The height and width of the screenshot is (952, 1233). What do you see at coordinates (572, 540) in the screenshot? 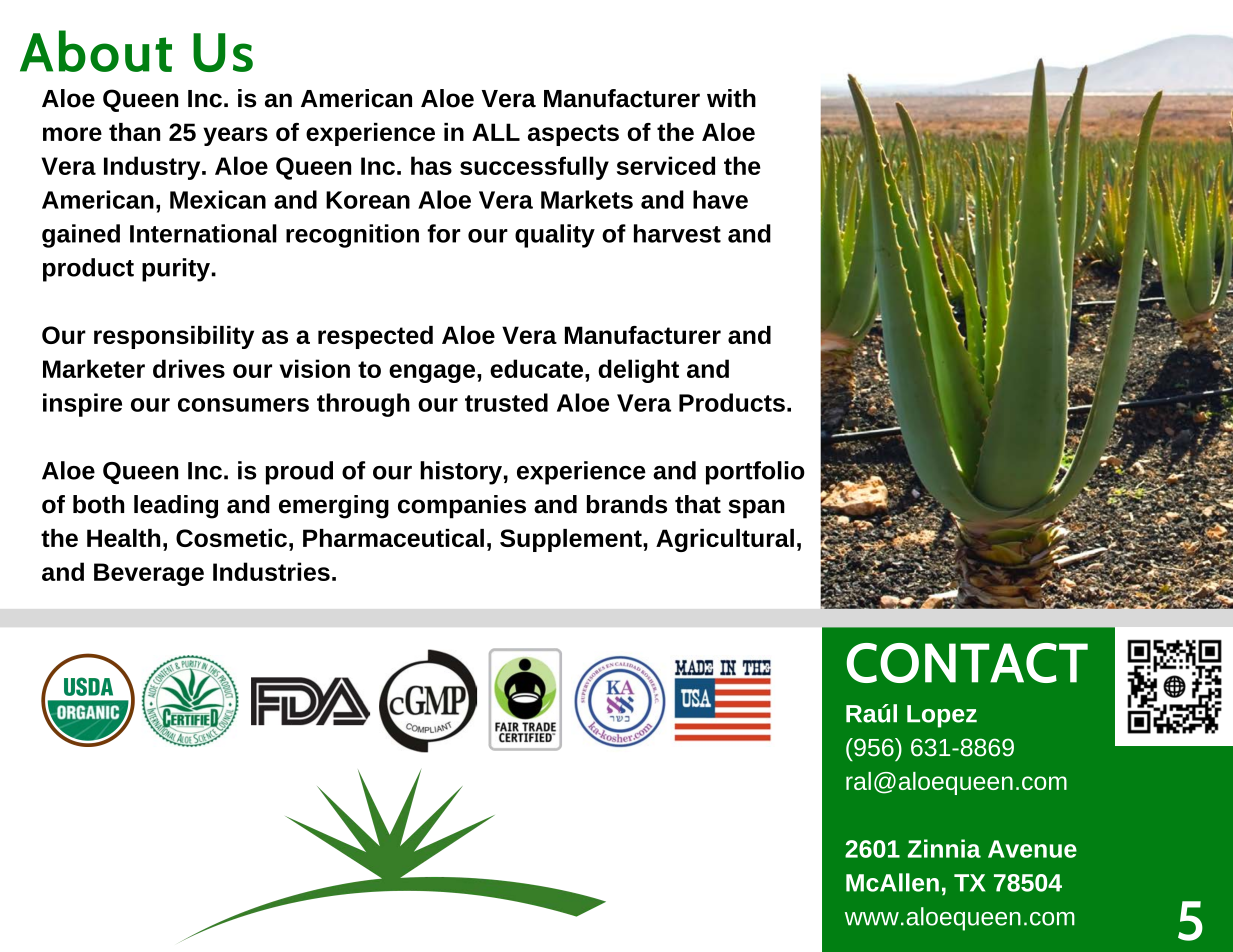
I see `Supplement` at bounding box center [572, 540].
